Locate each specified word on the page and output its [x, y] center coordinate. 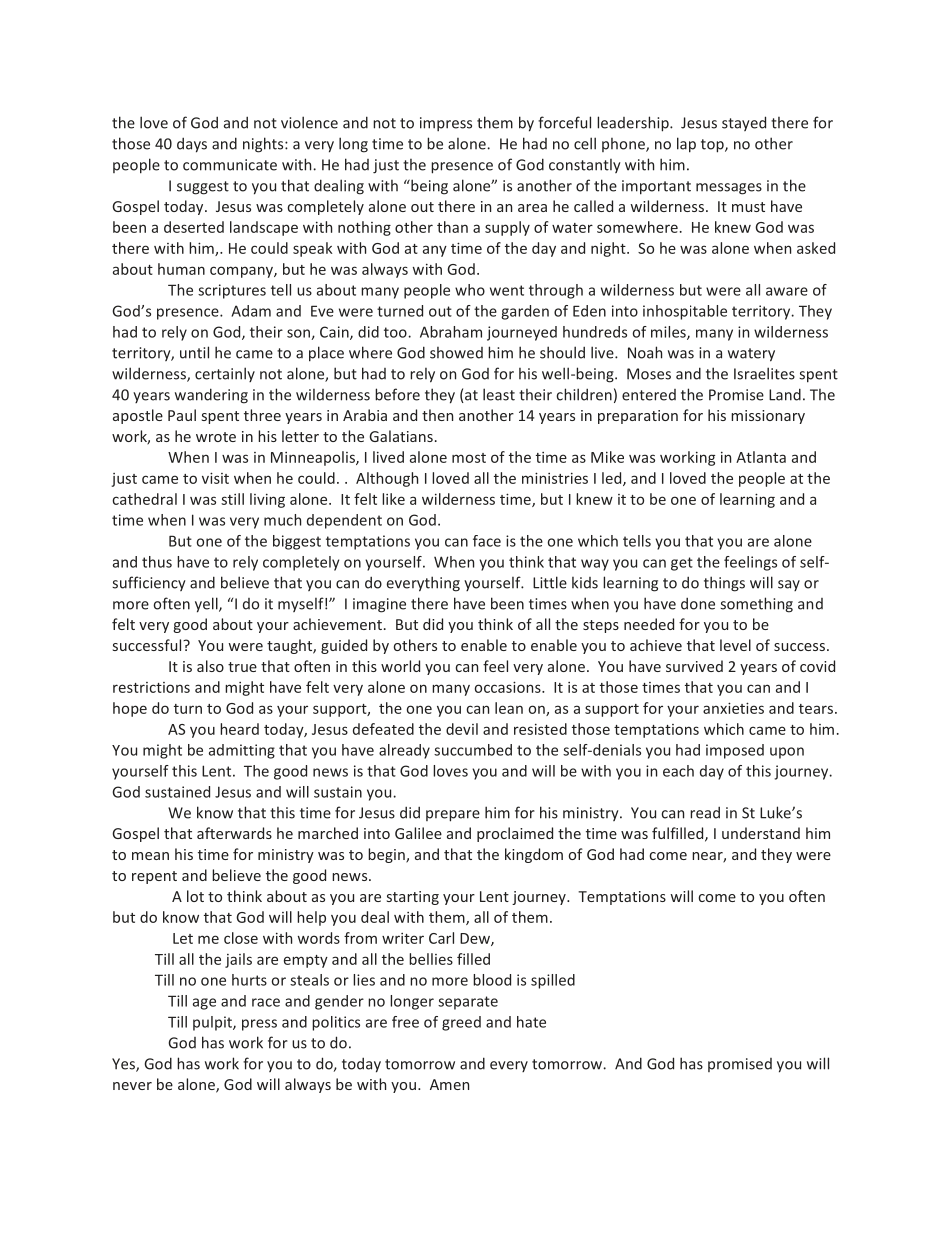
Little [550, 582]
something [756, 605]
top [713, 146]
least [499, 394]
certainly [225, 374]
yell [207, 605]
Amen [449, 1084]
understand [761, 833]
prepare [453, 816]
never [132, 1086]
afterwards [234, 833]
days [192, 145]
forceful [564, 122]
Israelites [764, 373]
